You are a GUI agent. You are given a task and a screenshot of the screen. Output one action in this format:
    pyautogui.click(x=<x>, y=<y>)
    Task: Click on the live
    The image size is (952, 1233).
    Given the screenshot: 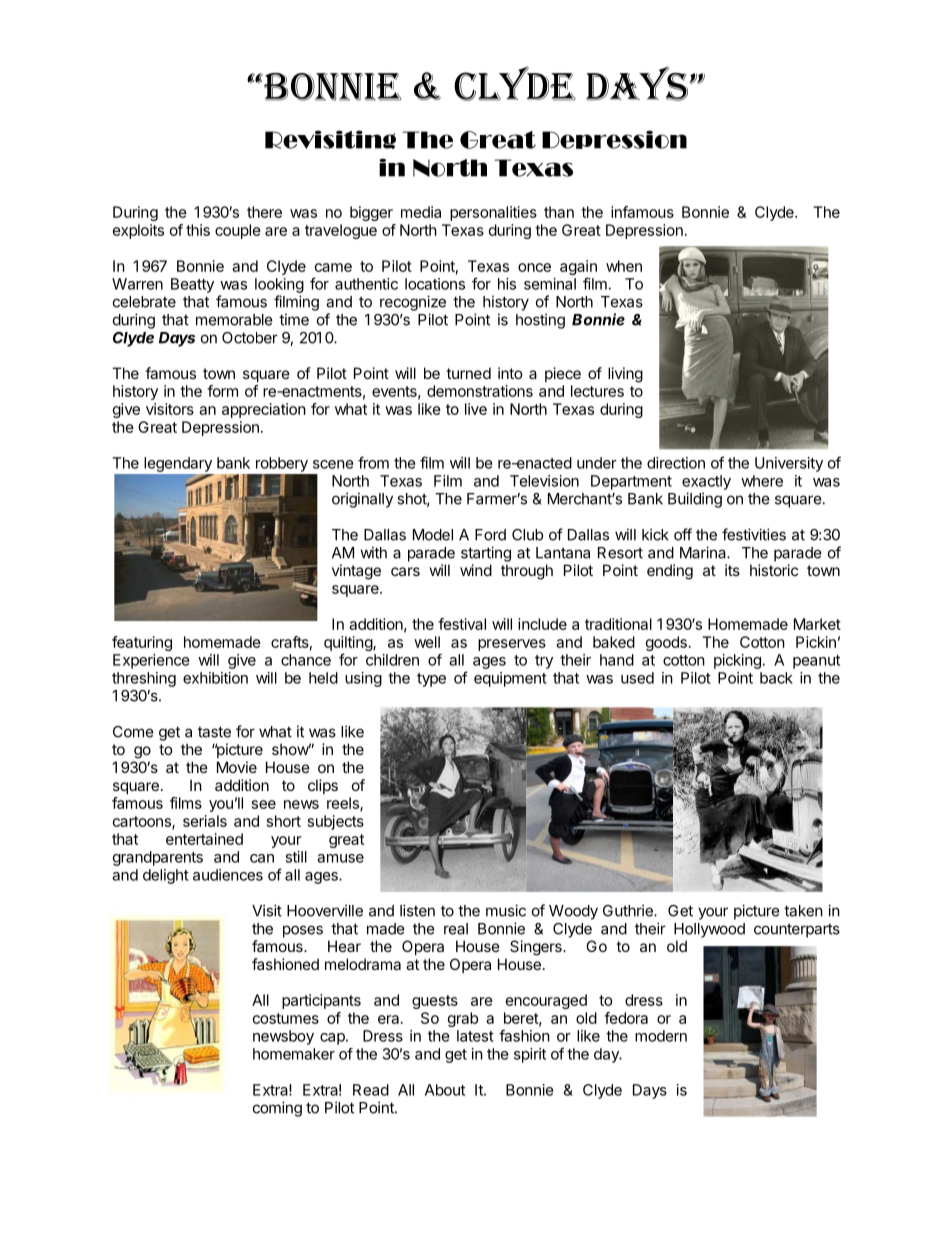 What is the action you would take?
    pyautogui.click(x=476, y=409)
